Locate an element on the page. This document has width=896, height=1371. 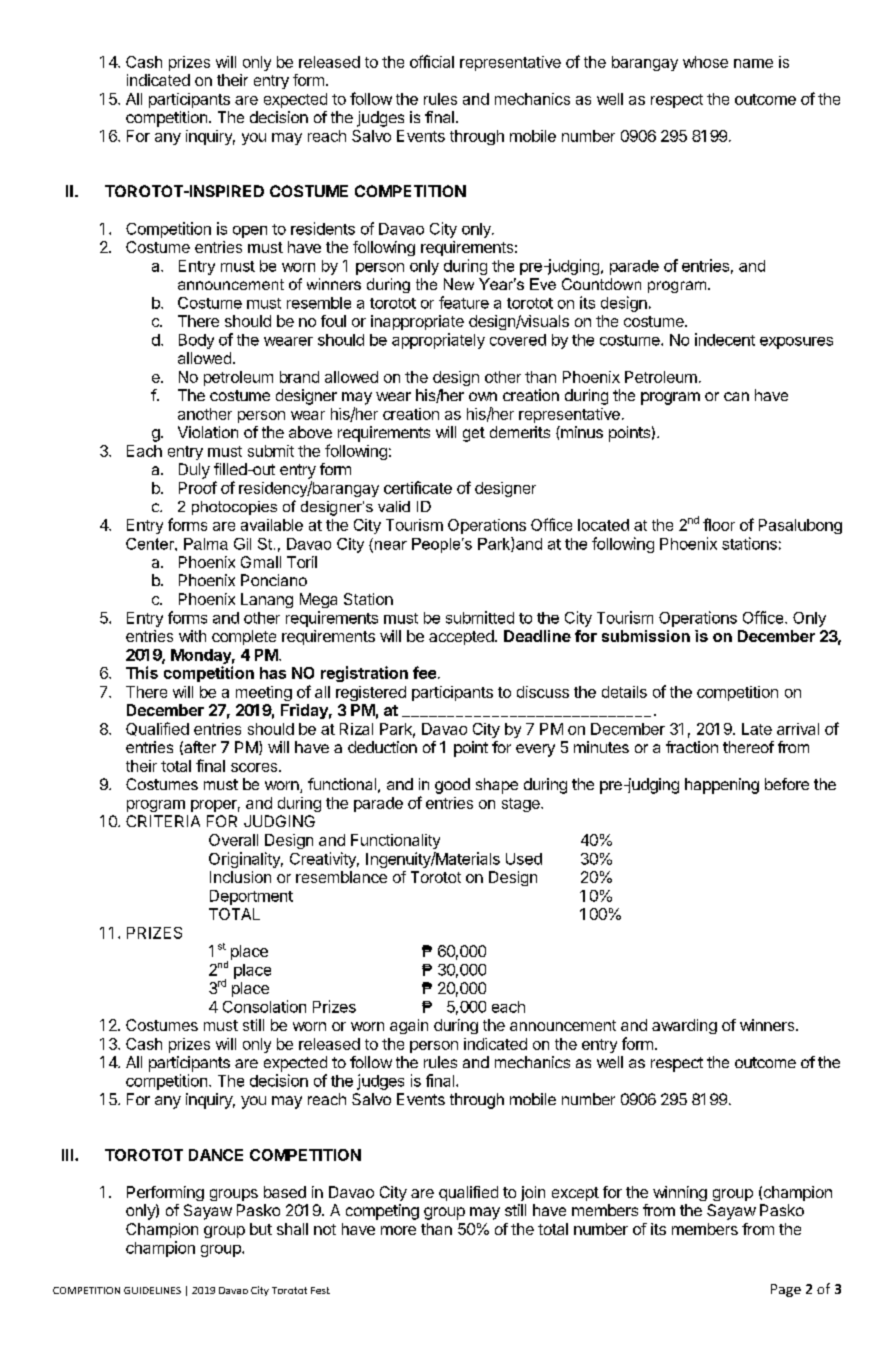
This is located at coordinates (142, 672).
